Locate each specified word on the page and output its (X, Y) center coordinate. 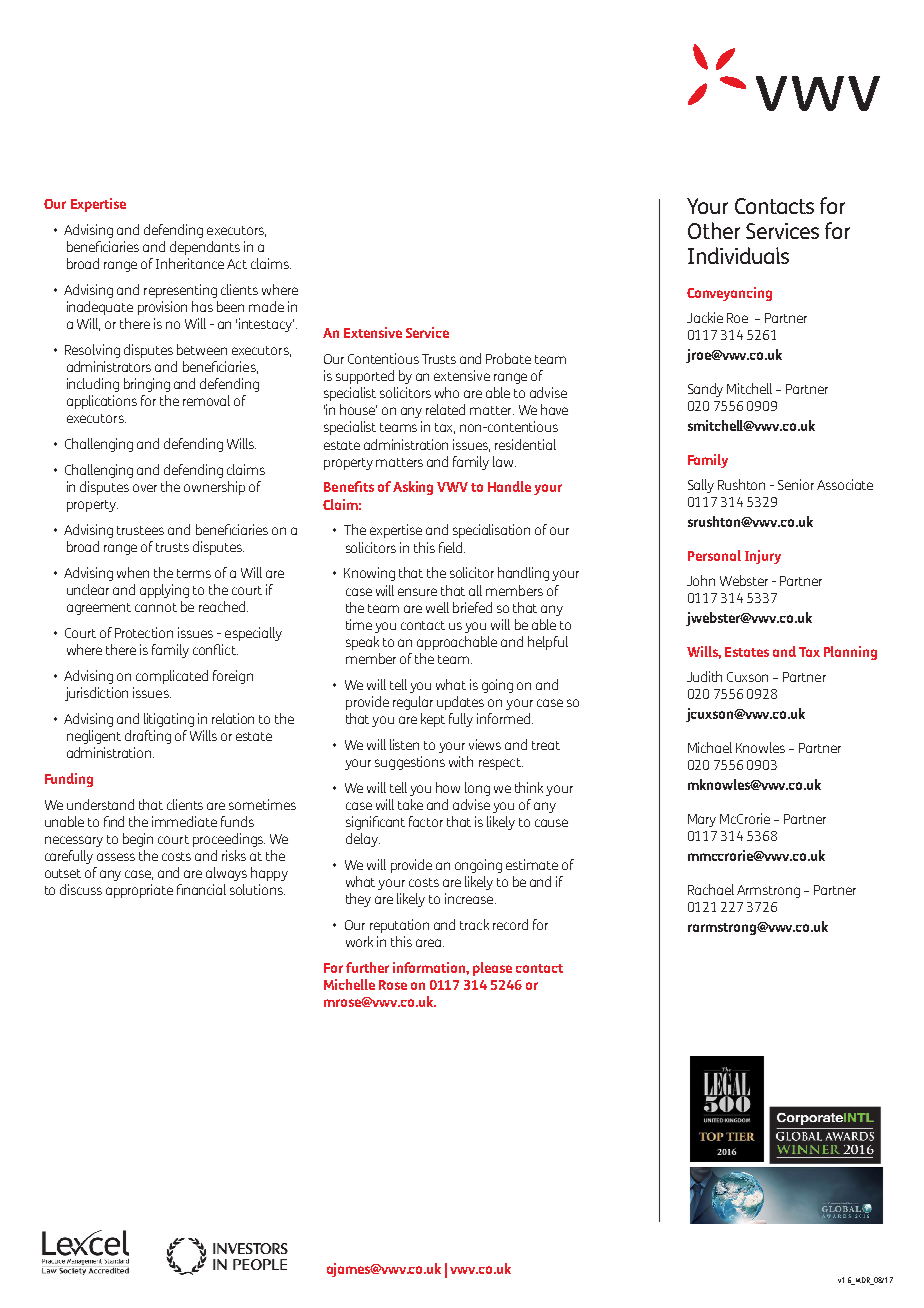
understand (100, 804)
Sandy (705, 390)
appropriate (139, 891)
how (448, 787)
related (445, 409)
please (492, 969)
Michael (710, 747)
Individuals (738, 255)
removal (206, 400)
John (701, 580)
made (266, 306)
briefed (472, 607)
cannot (156, 607)
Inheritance (190, 263)
